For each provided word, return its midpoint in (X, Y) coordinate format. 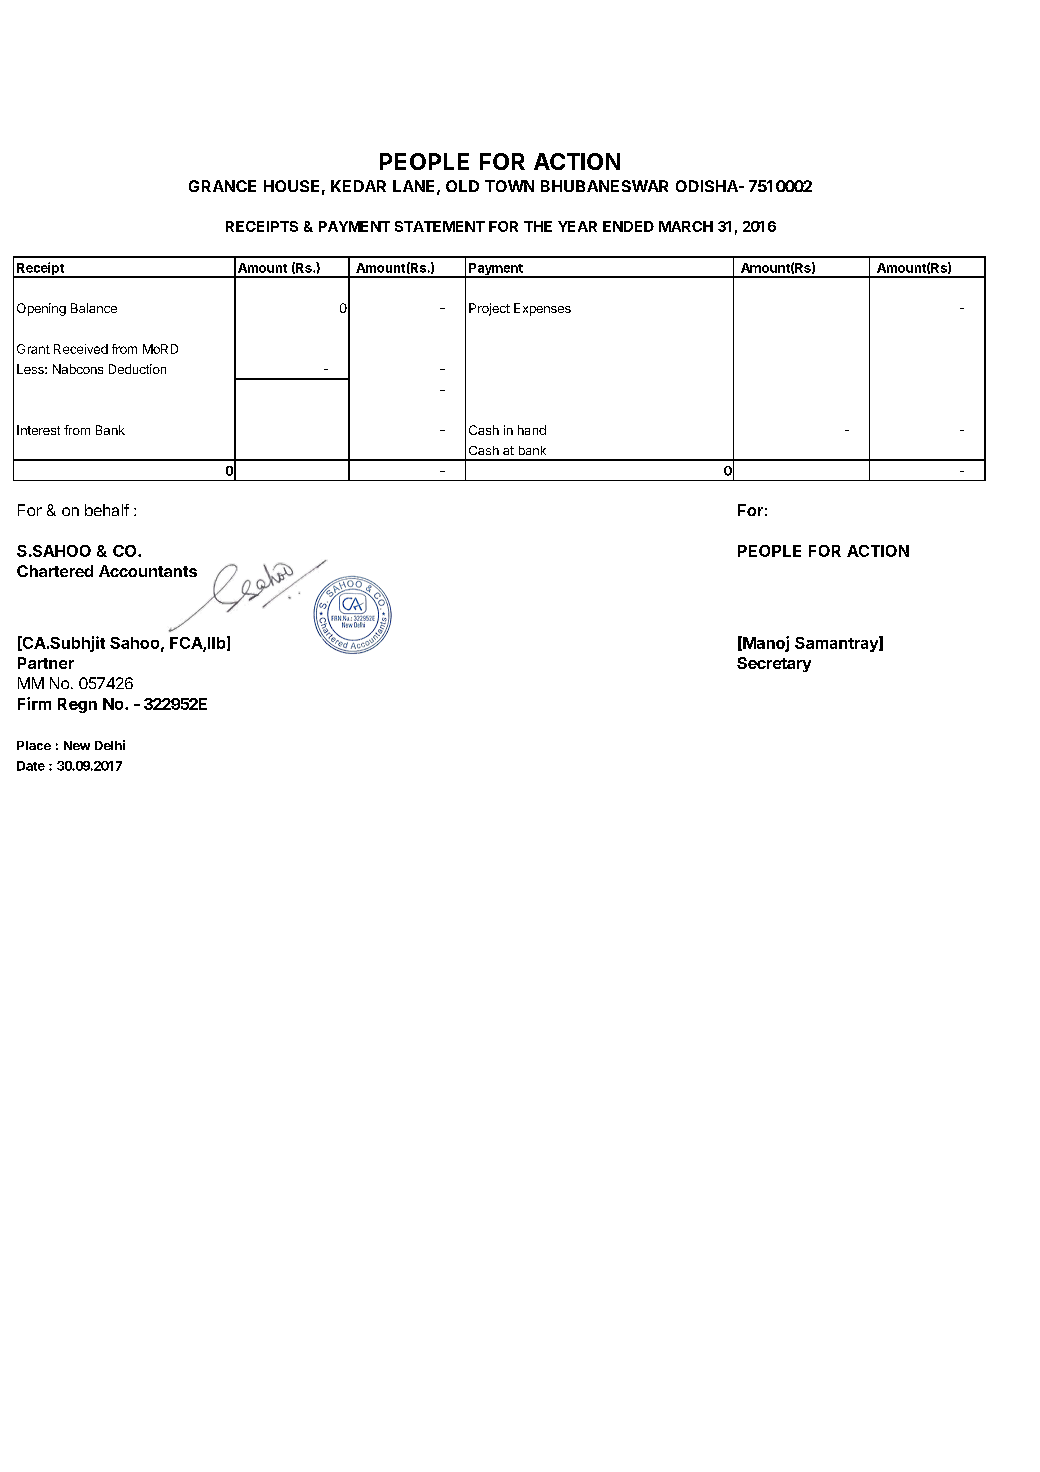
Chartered (55, 571)
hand (532, 430)
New (77, 745)
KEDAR (358, 186)
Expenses (542, 309)
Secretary (774, 664)
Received (81, 349)
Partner (46, 663)
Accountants (148, 571)
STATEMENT (440, 226)
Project (489, 309)
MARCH (686, 226)
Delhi (110, 745)
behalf (107, 510)
